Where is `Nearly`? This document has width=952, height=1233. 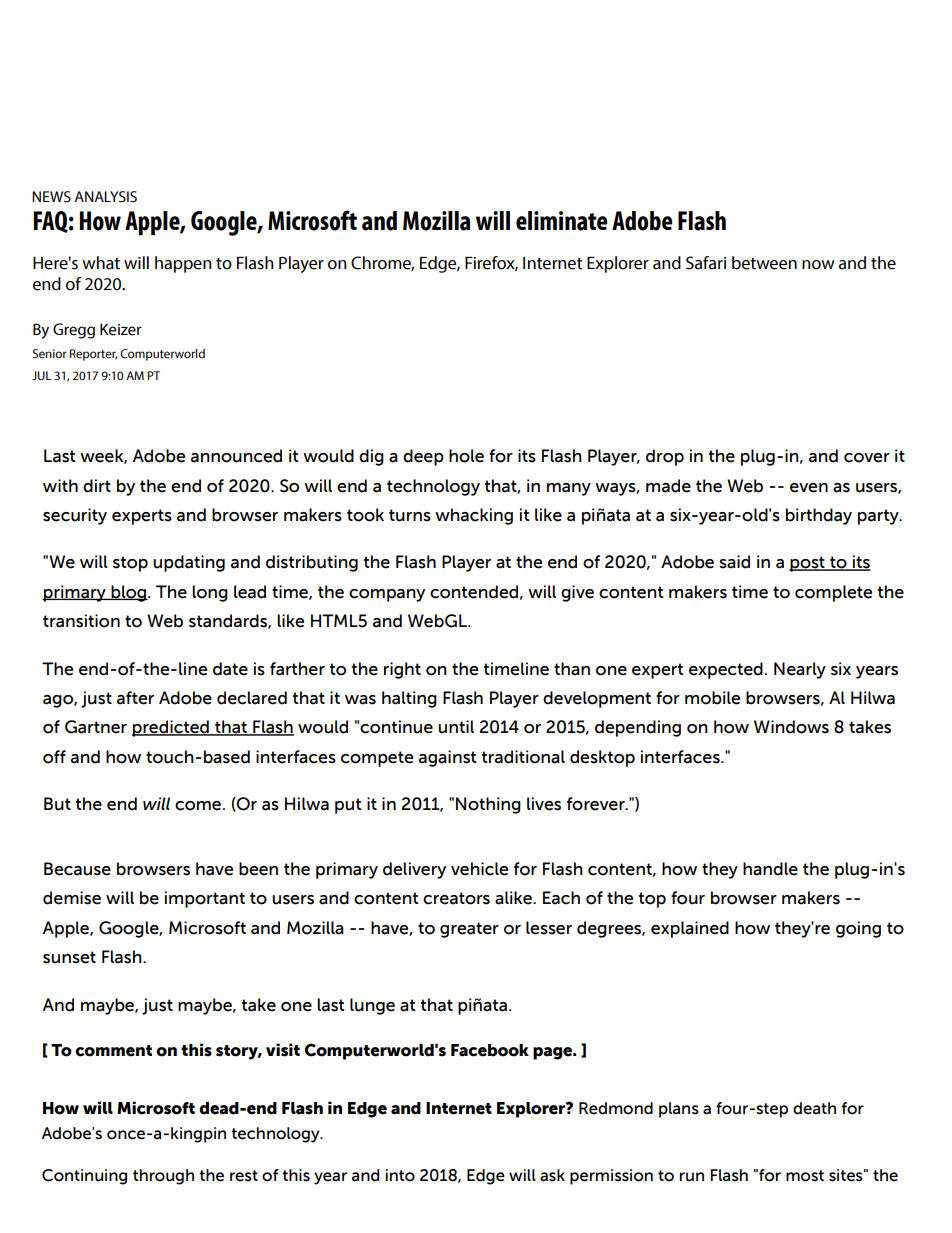
Nearly is located at coordinates (800, 670).
